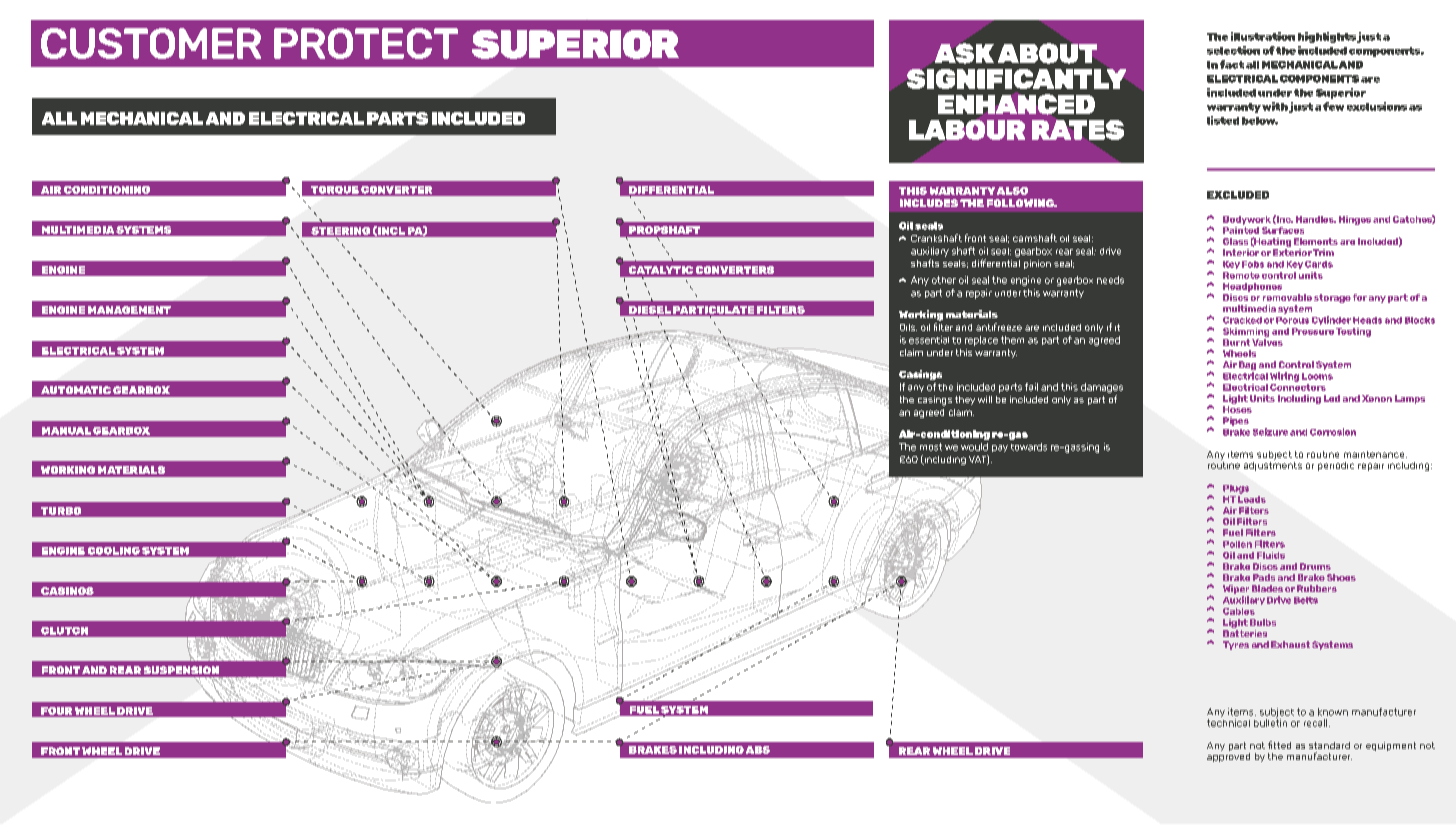 This screenshot has width=1456, height=825. I want to click on listed, so click(1223, 120).
